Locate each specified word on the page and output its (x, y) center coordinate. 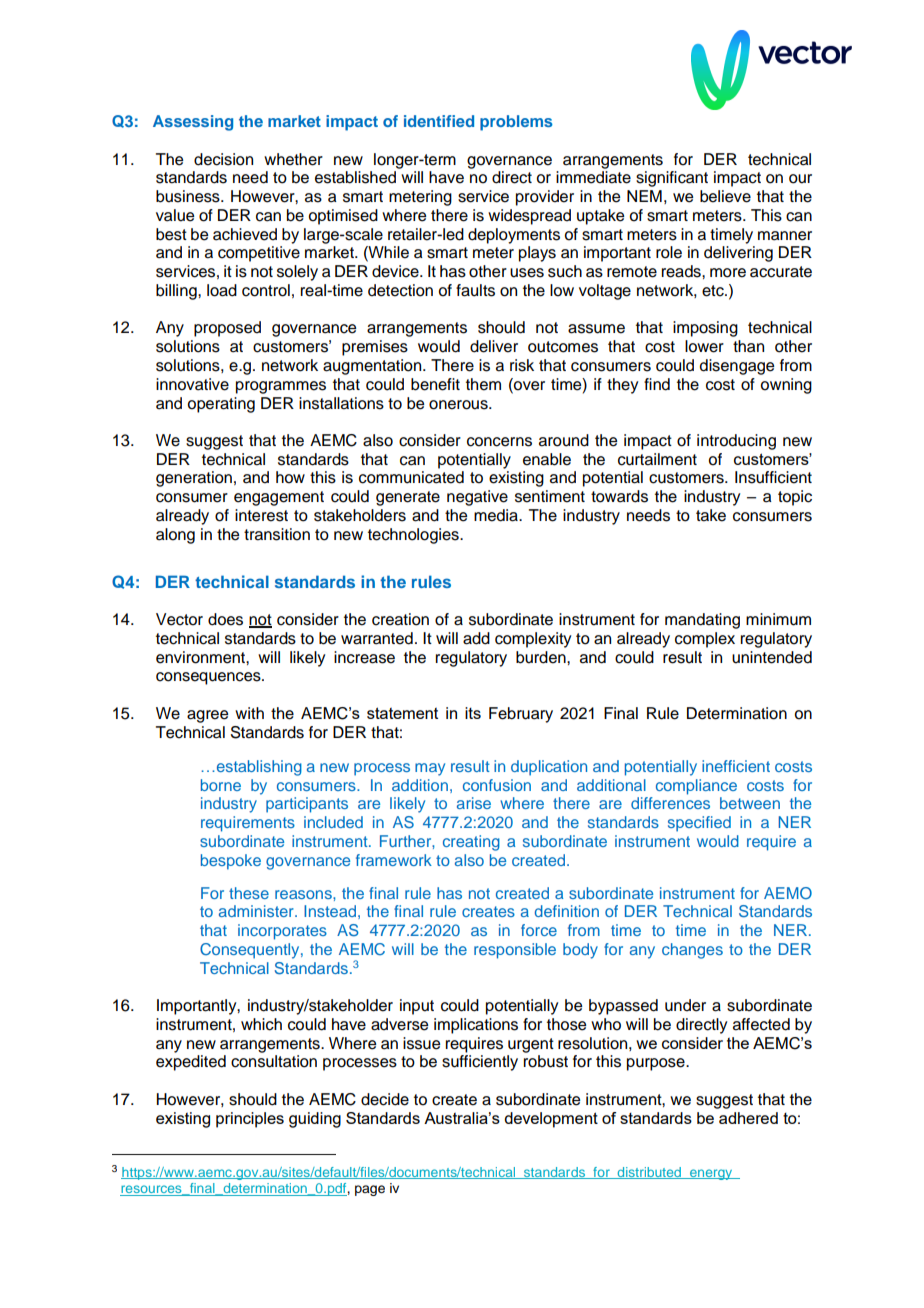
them (483, 384)
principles (250, 1120)
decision (223, 159)
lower (704, 346)
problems (516, 123)
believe (725, 196)
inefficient (736, 766)
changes (692, 951)
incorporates (282, 932)
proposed (227, 329)
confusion (497, 785)
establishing (258, 768)
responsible (515, 951)
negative (477, 498)
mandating (702, 621)
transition (277, 534)
